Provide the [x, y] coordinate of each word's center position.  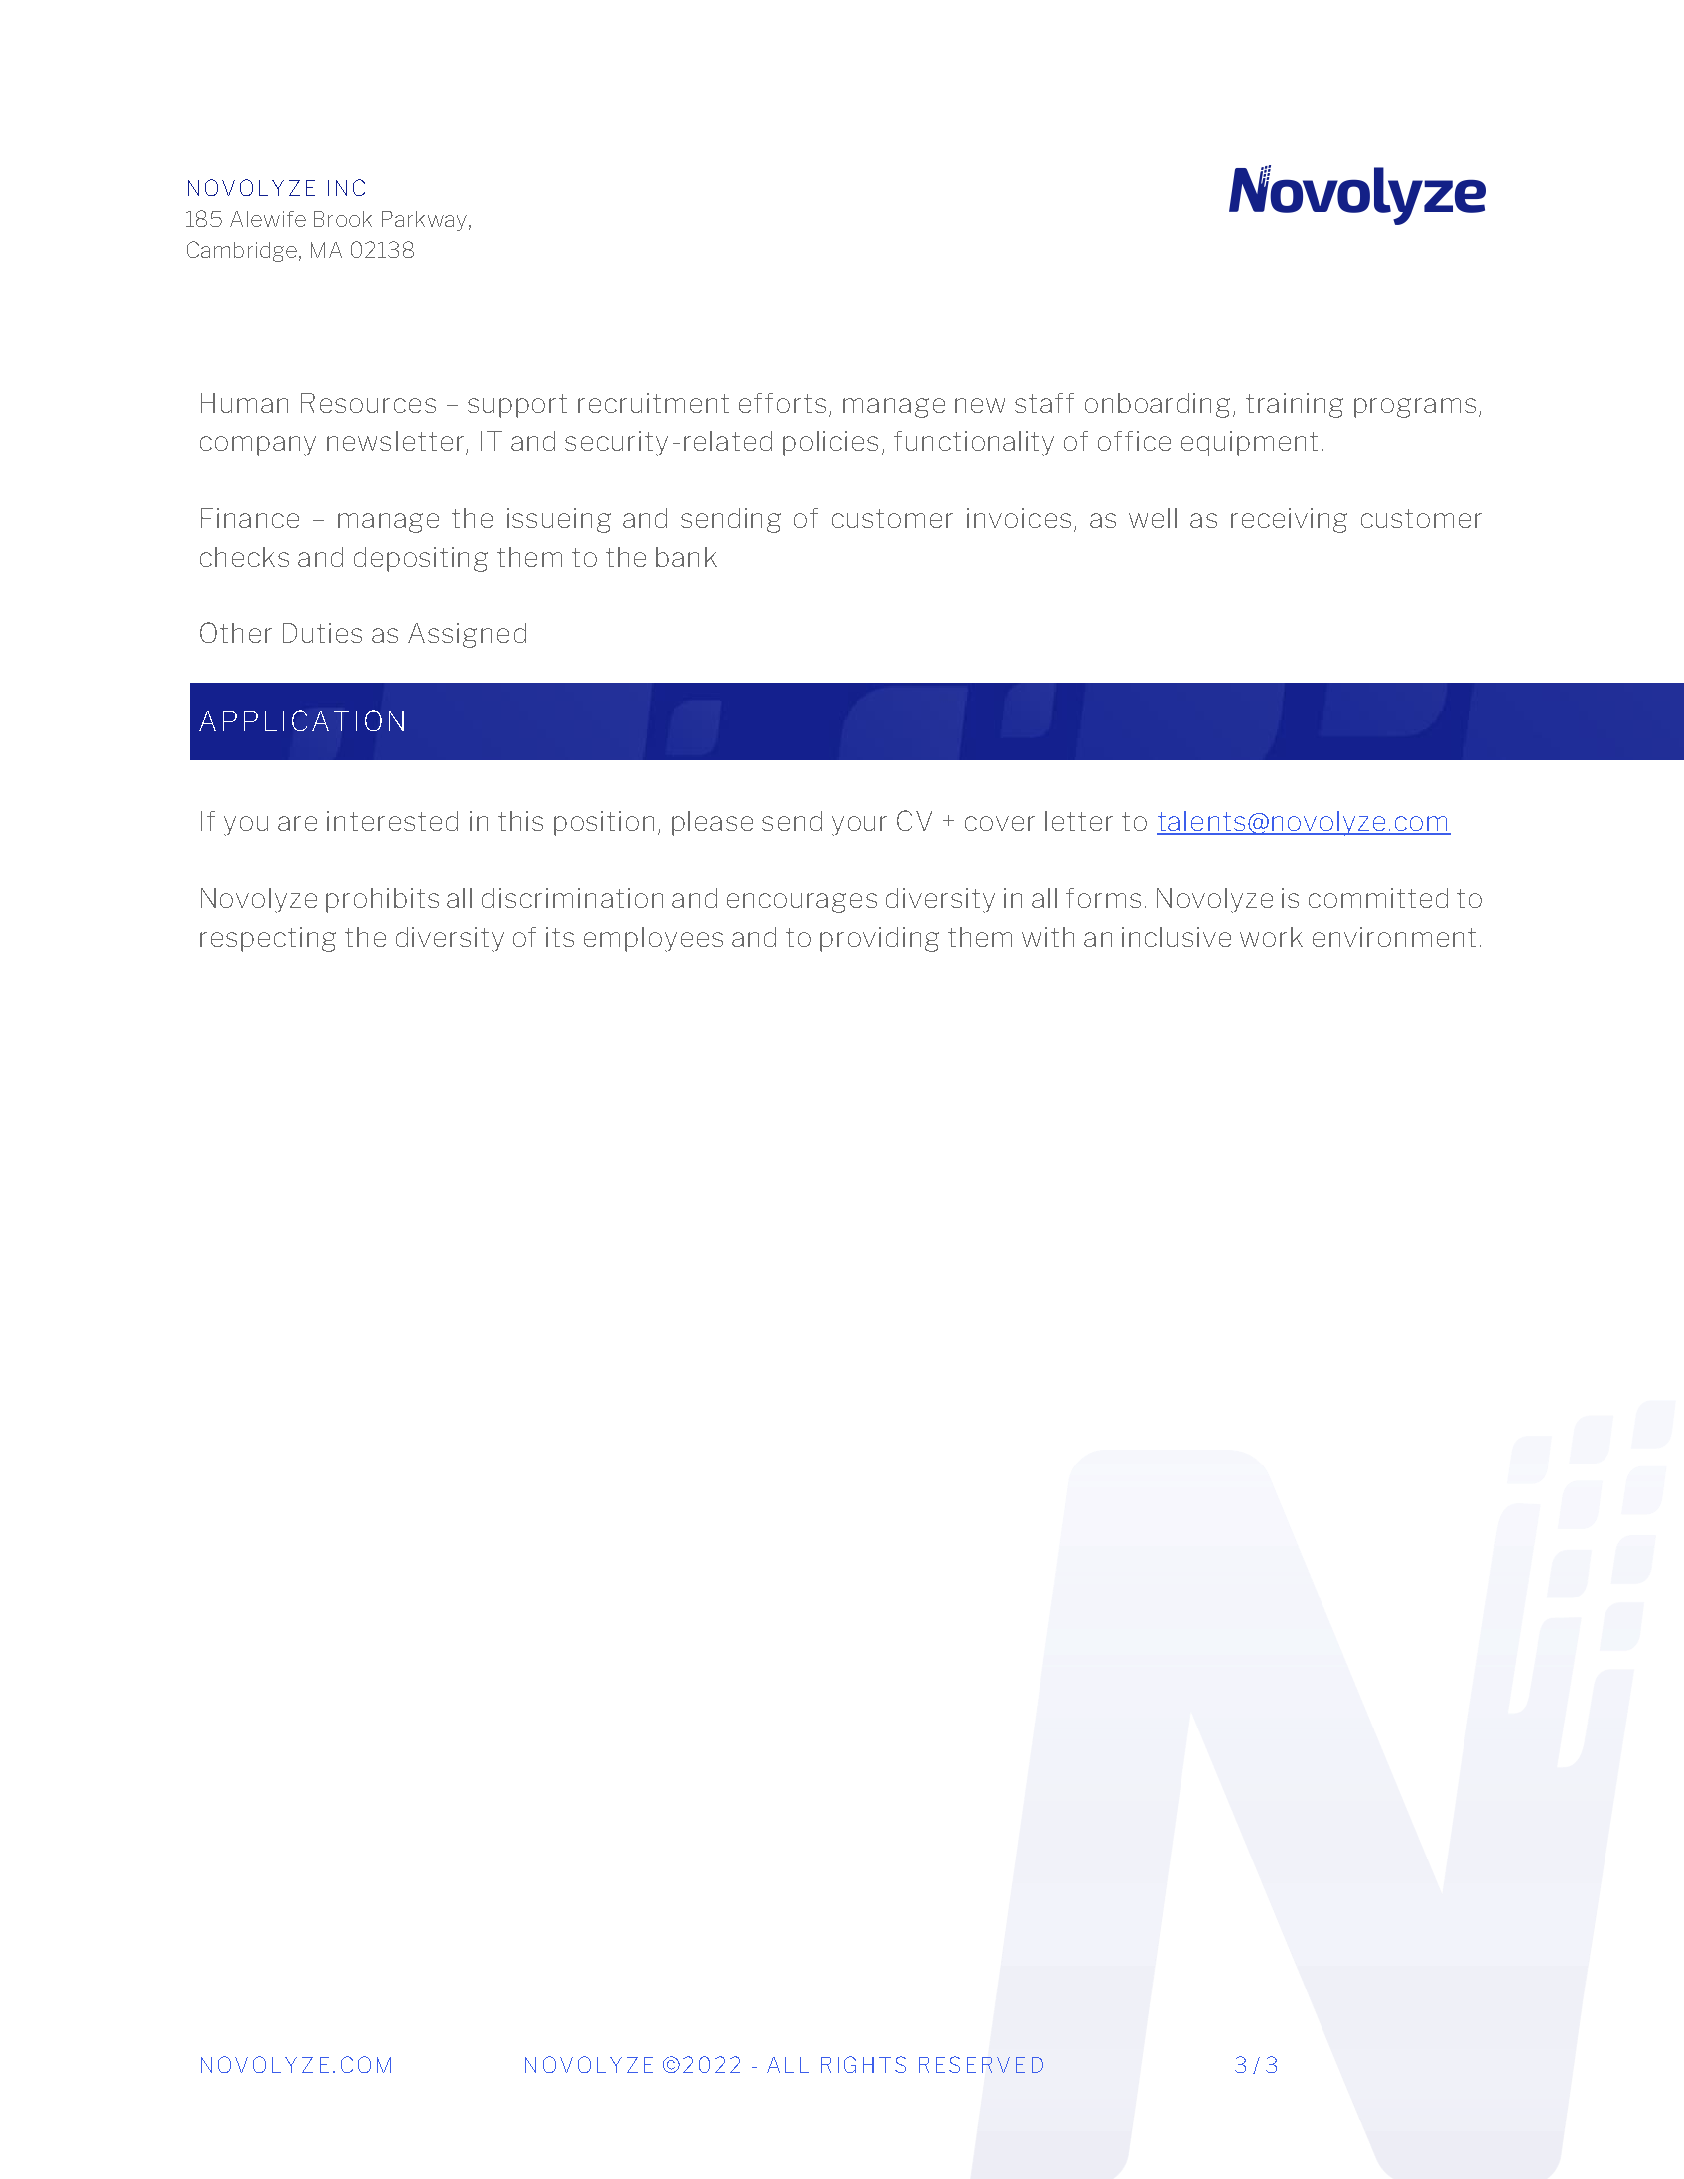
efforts [782, 403]
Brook [343, 219]
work [1271, 937]
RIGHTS [863, 2064]
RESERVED [981, 2064]
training [1294, 405]
